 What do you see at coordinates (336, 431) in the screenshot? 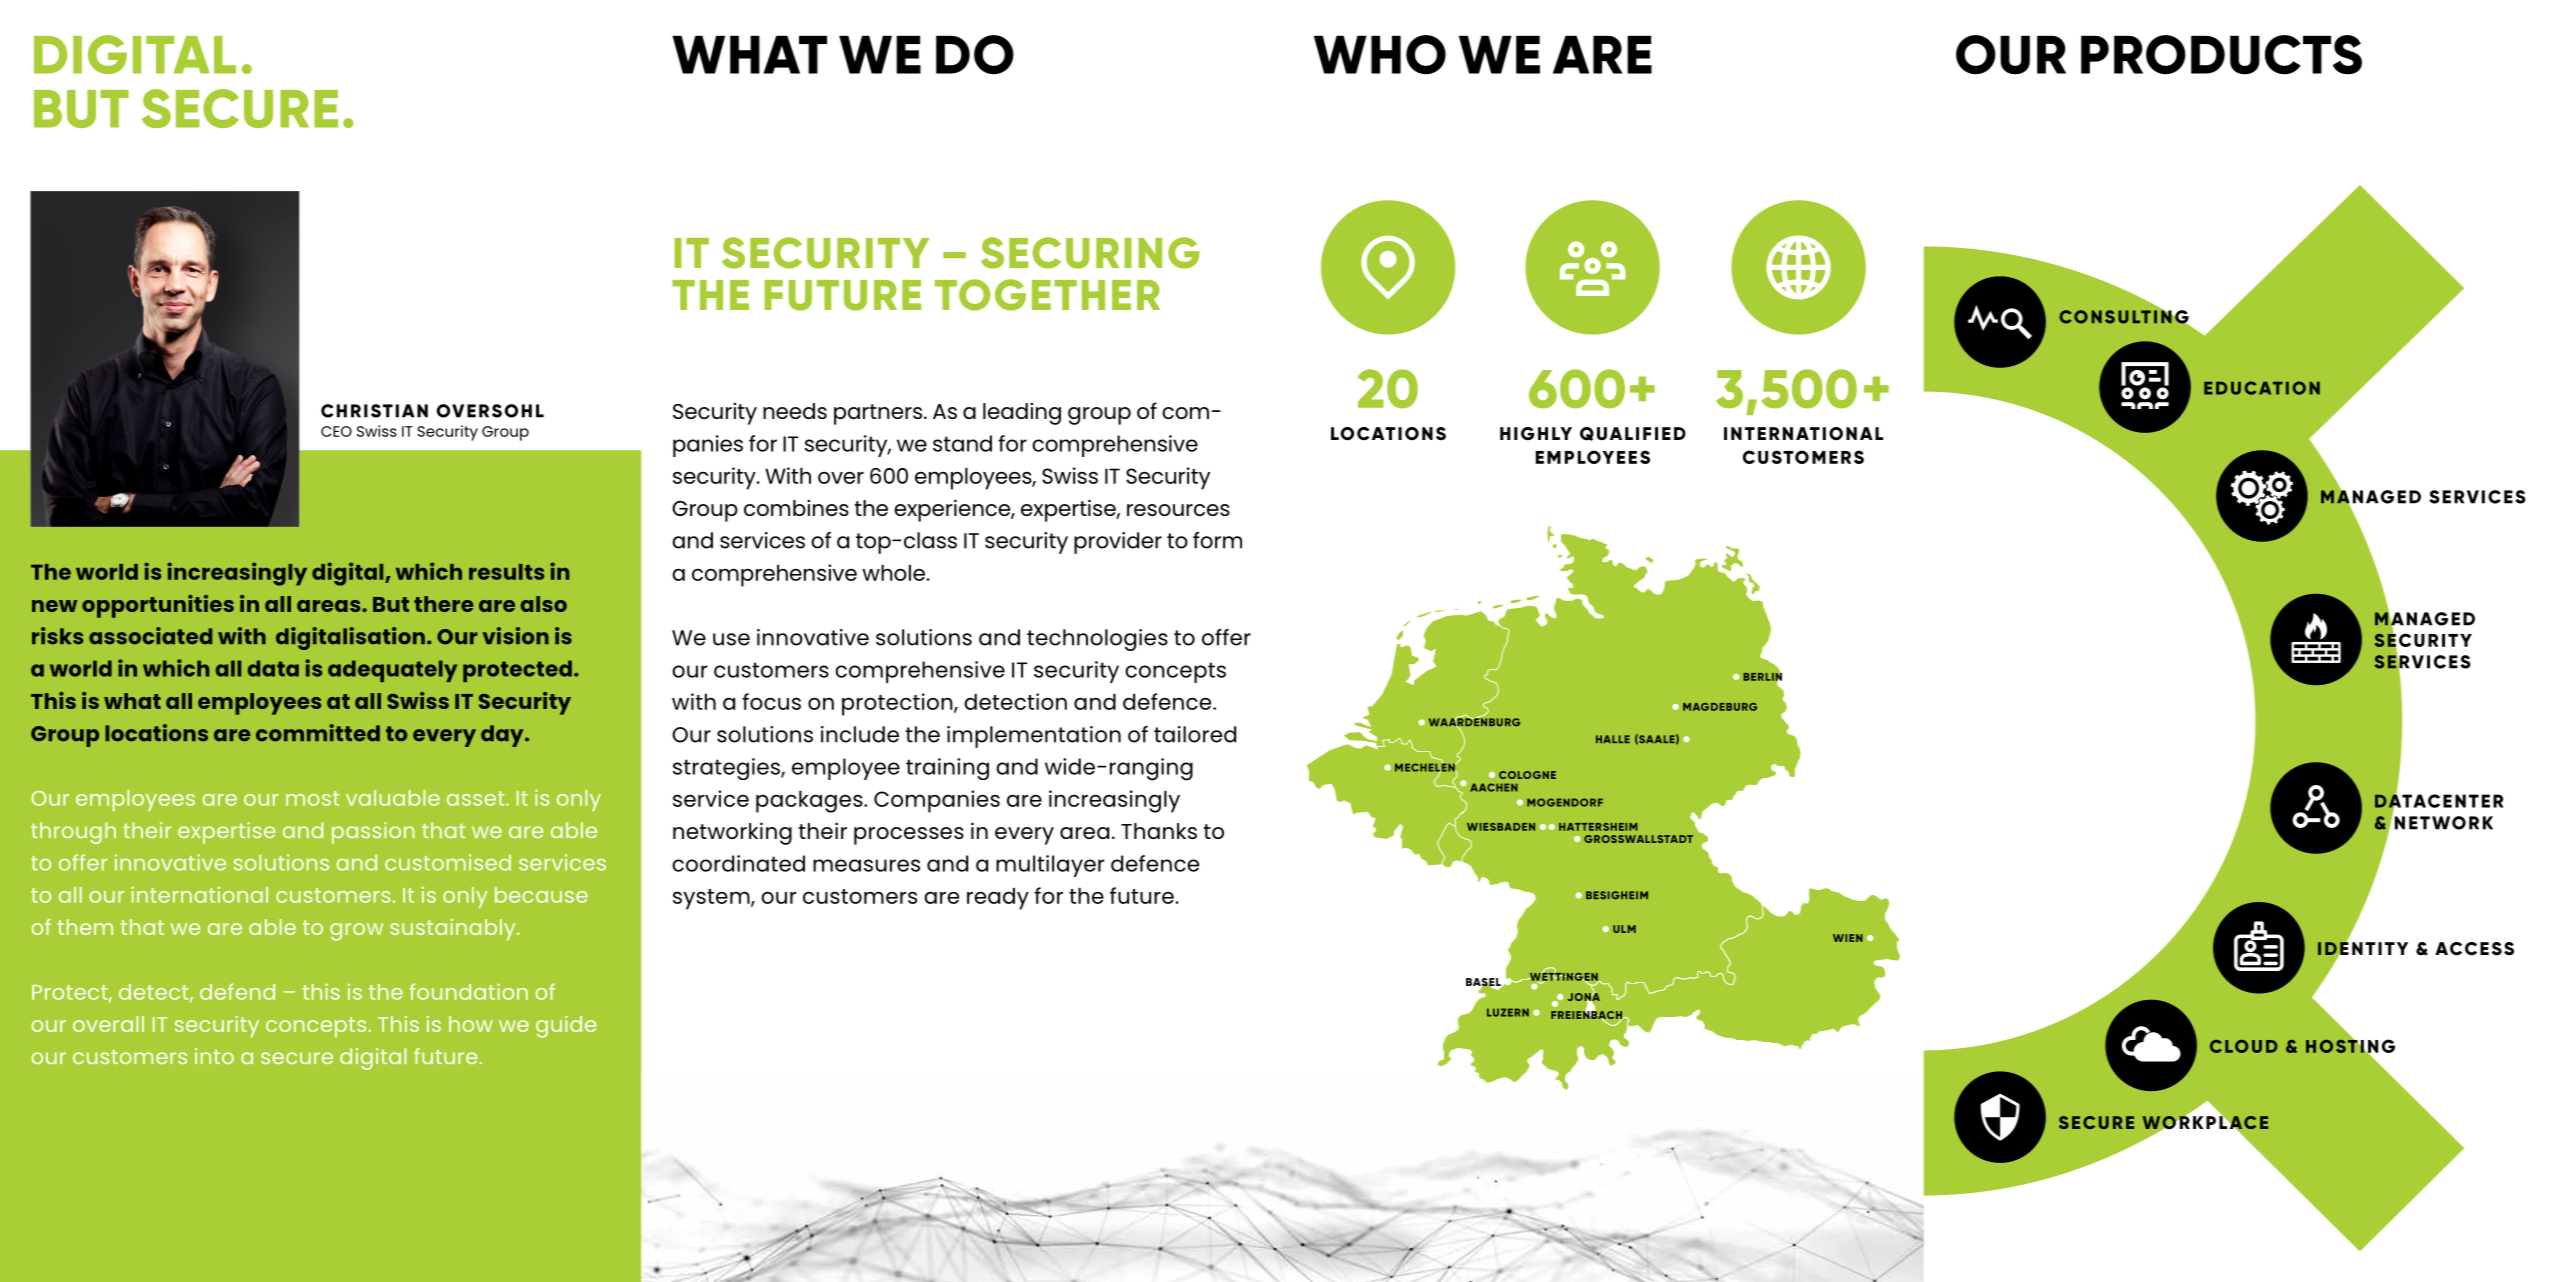
I see `CEO` at bounding box center [336, 431].
